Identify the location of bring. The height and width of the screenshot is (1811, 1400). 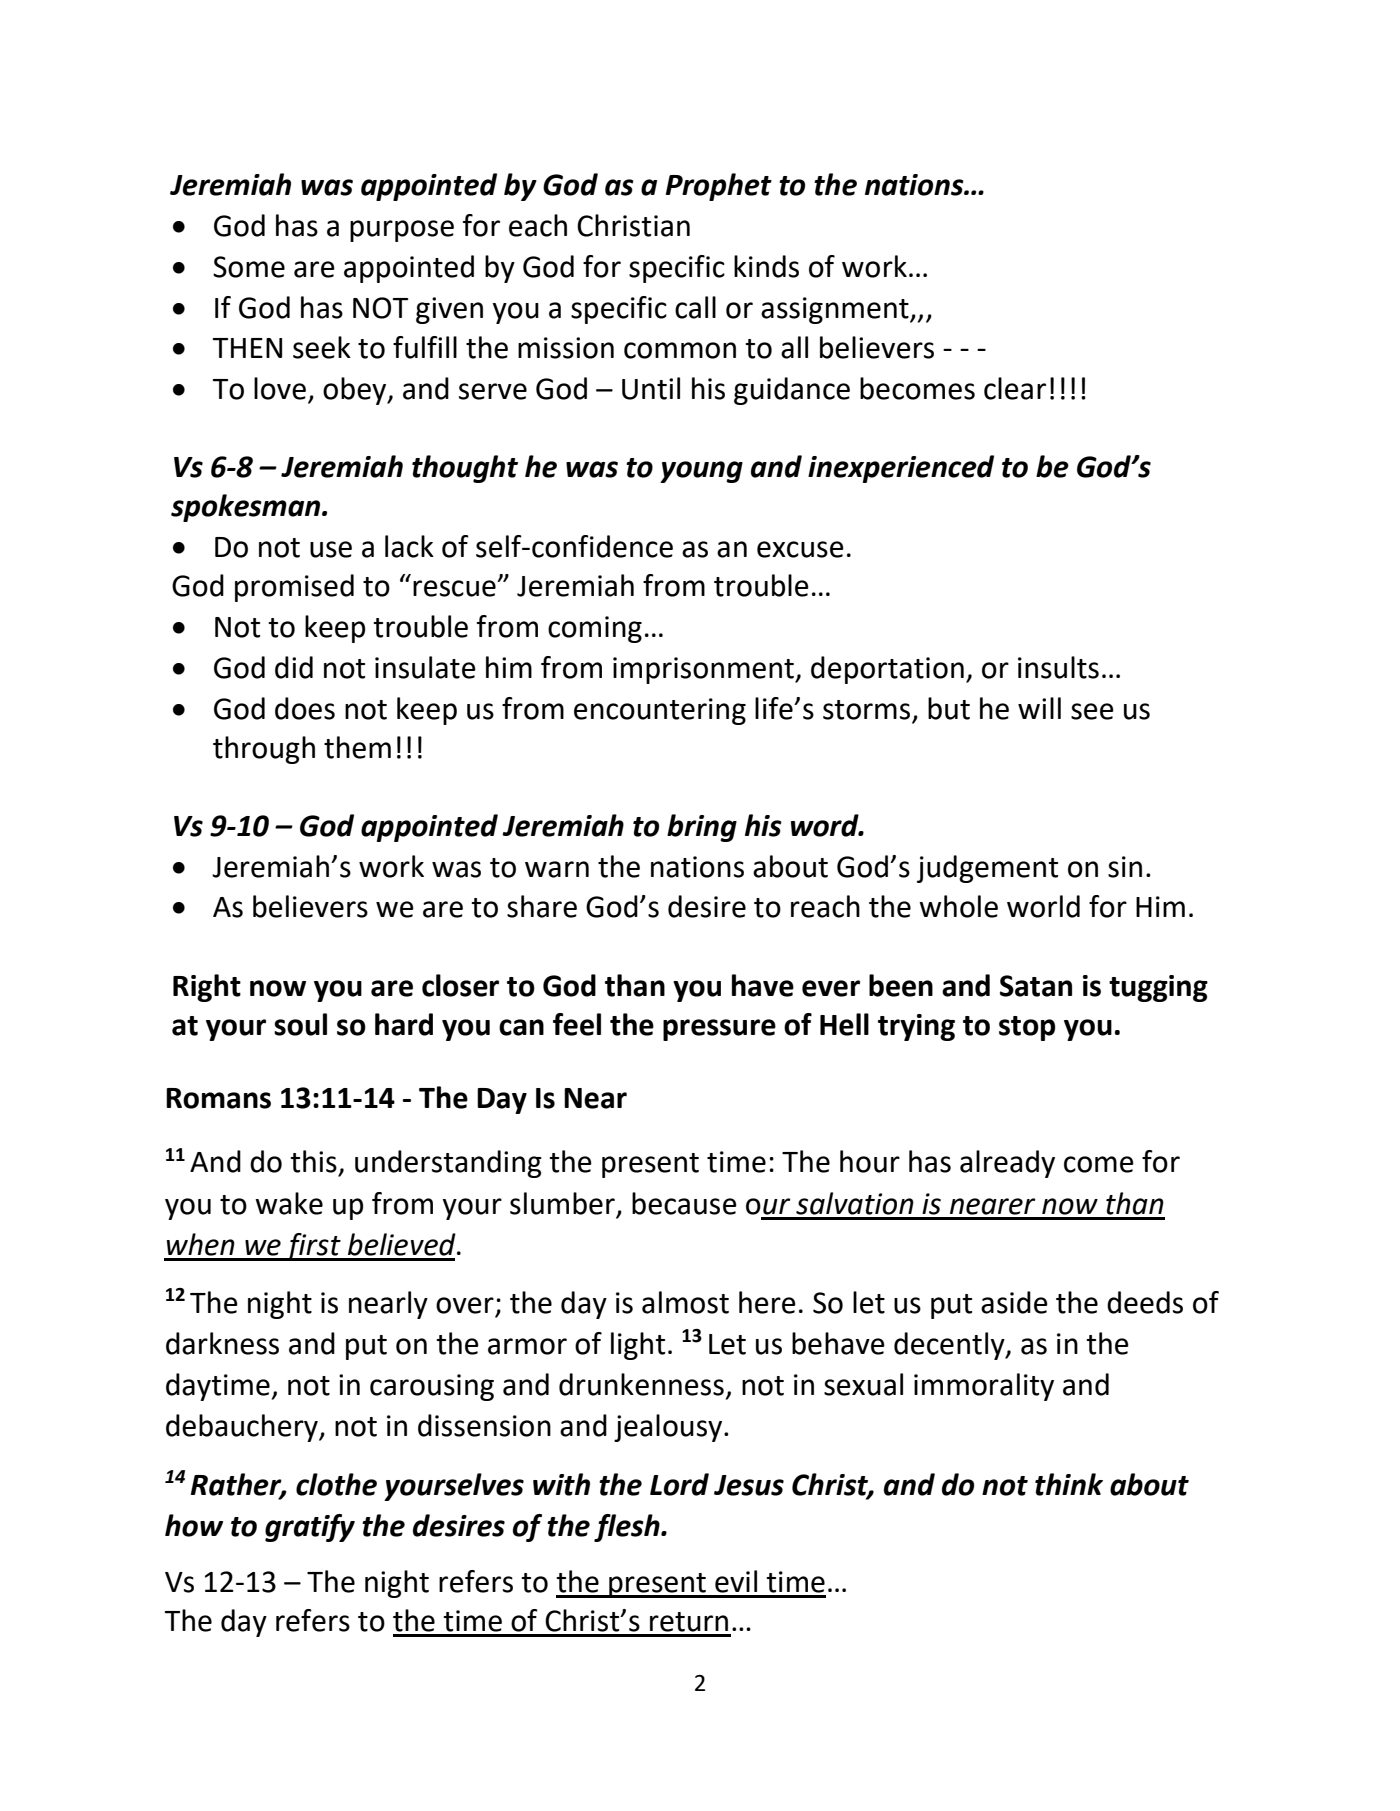
(702, 828).
